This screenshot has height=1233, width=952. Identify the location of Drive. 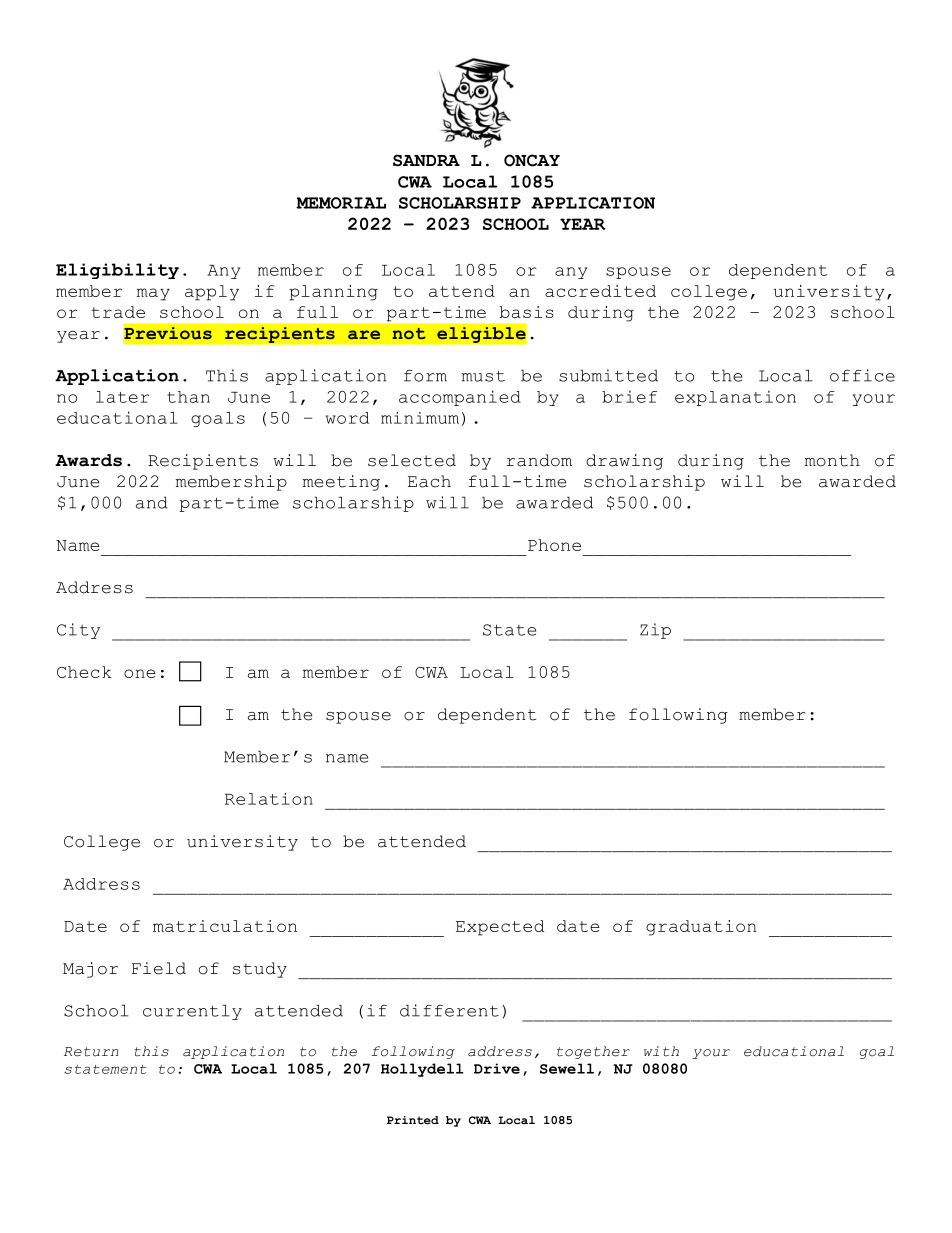
(497, 1068).
